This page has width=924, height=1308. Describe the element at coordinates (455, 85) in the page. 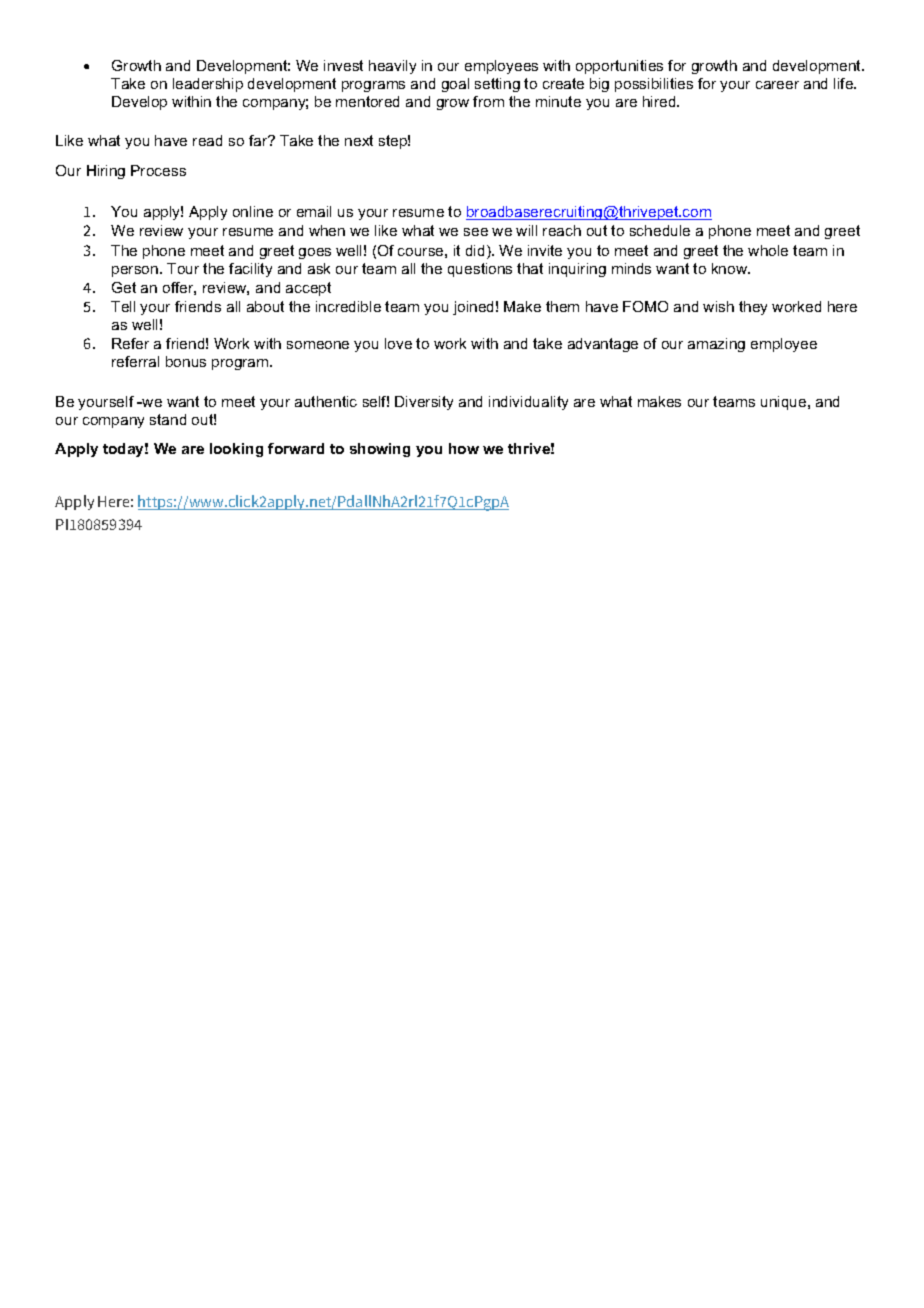

I see `goal` at that location.
